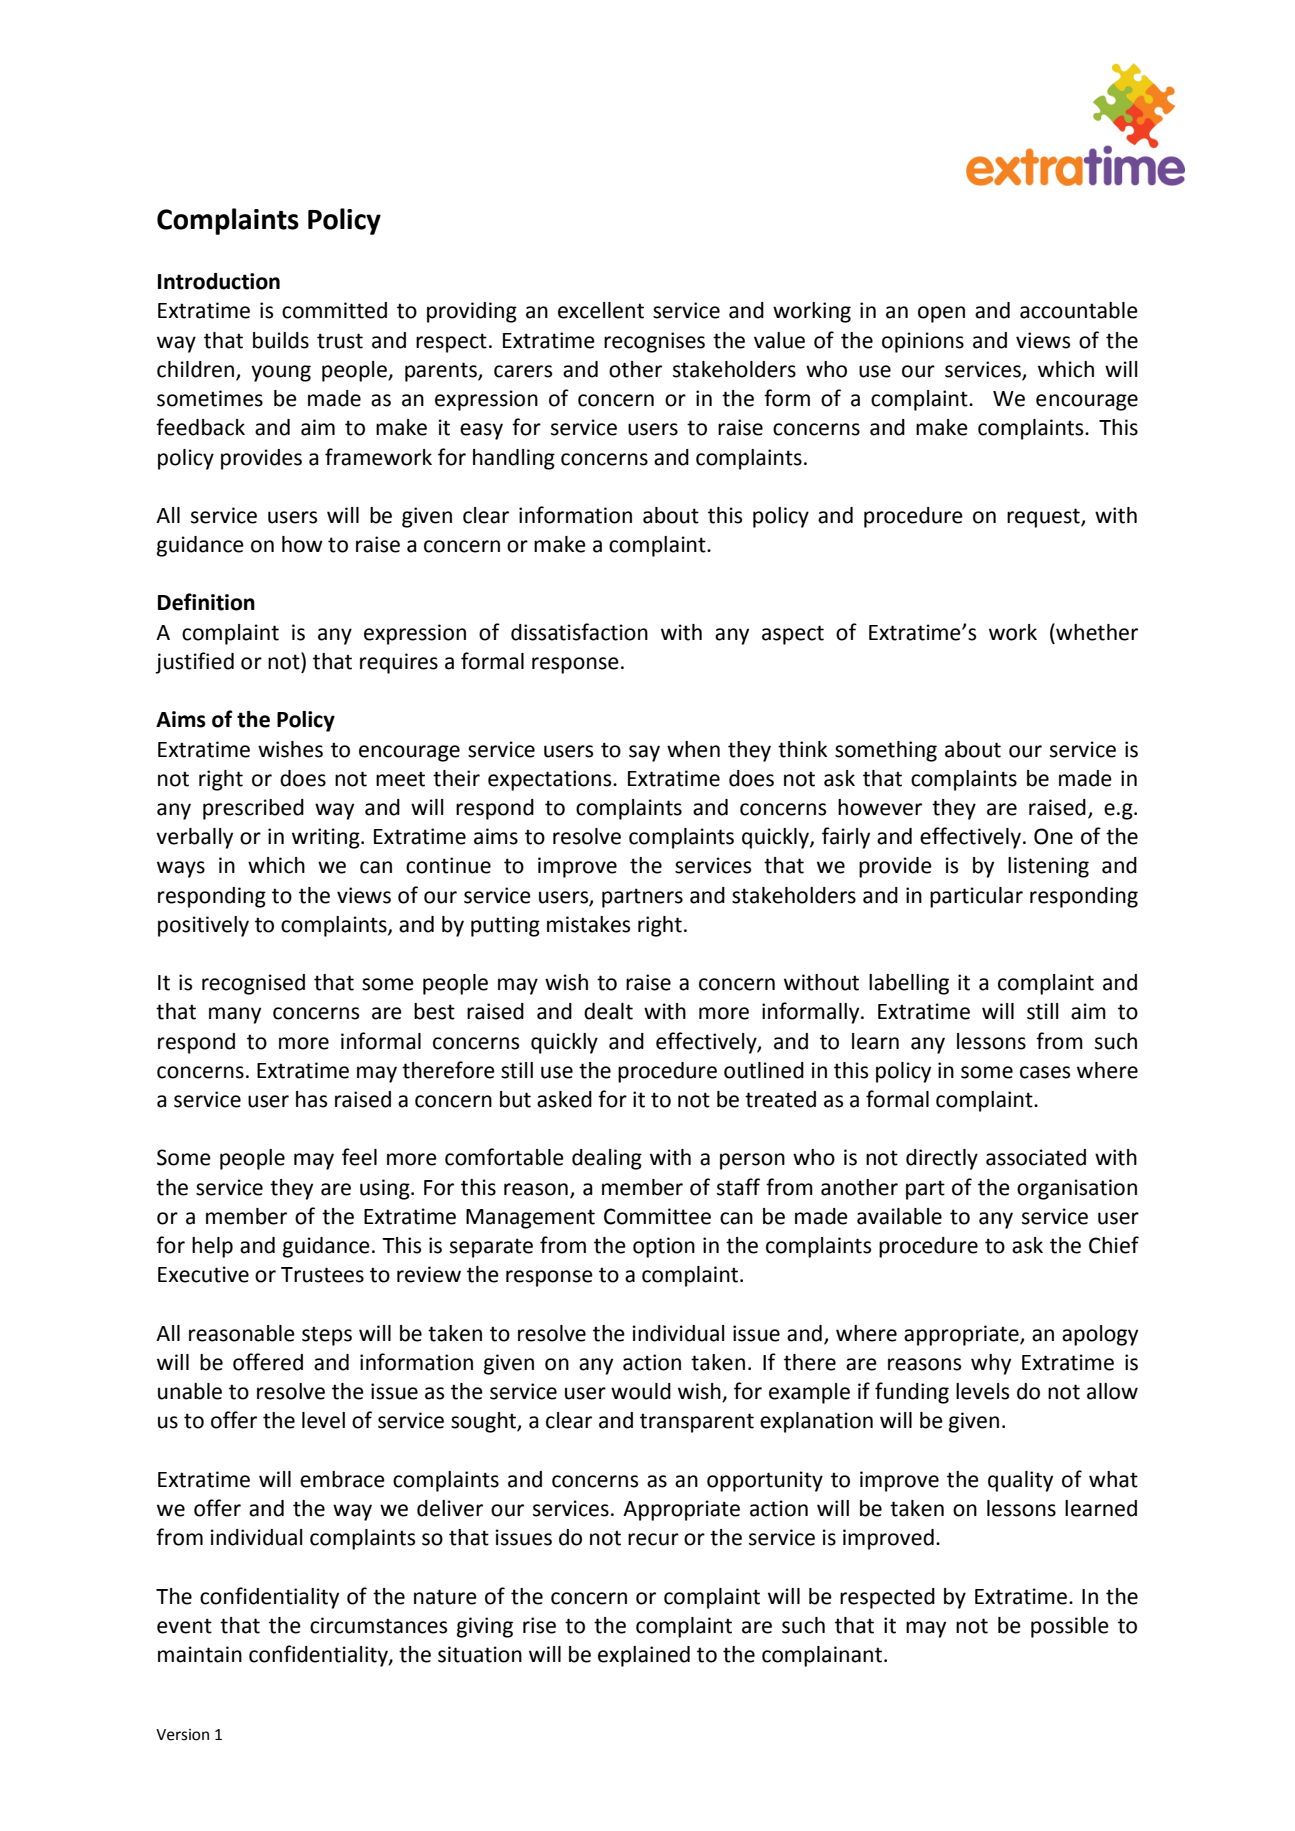 The image size is (1295, 1831). I want to click on recognised, so click(253, 984).
